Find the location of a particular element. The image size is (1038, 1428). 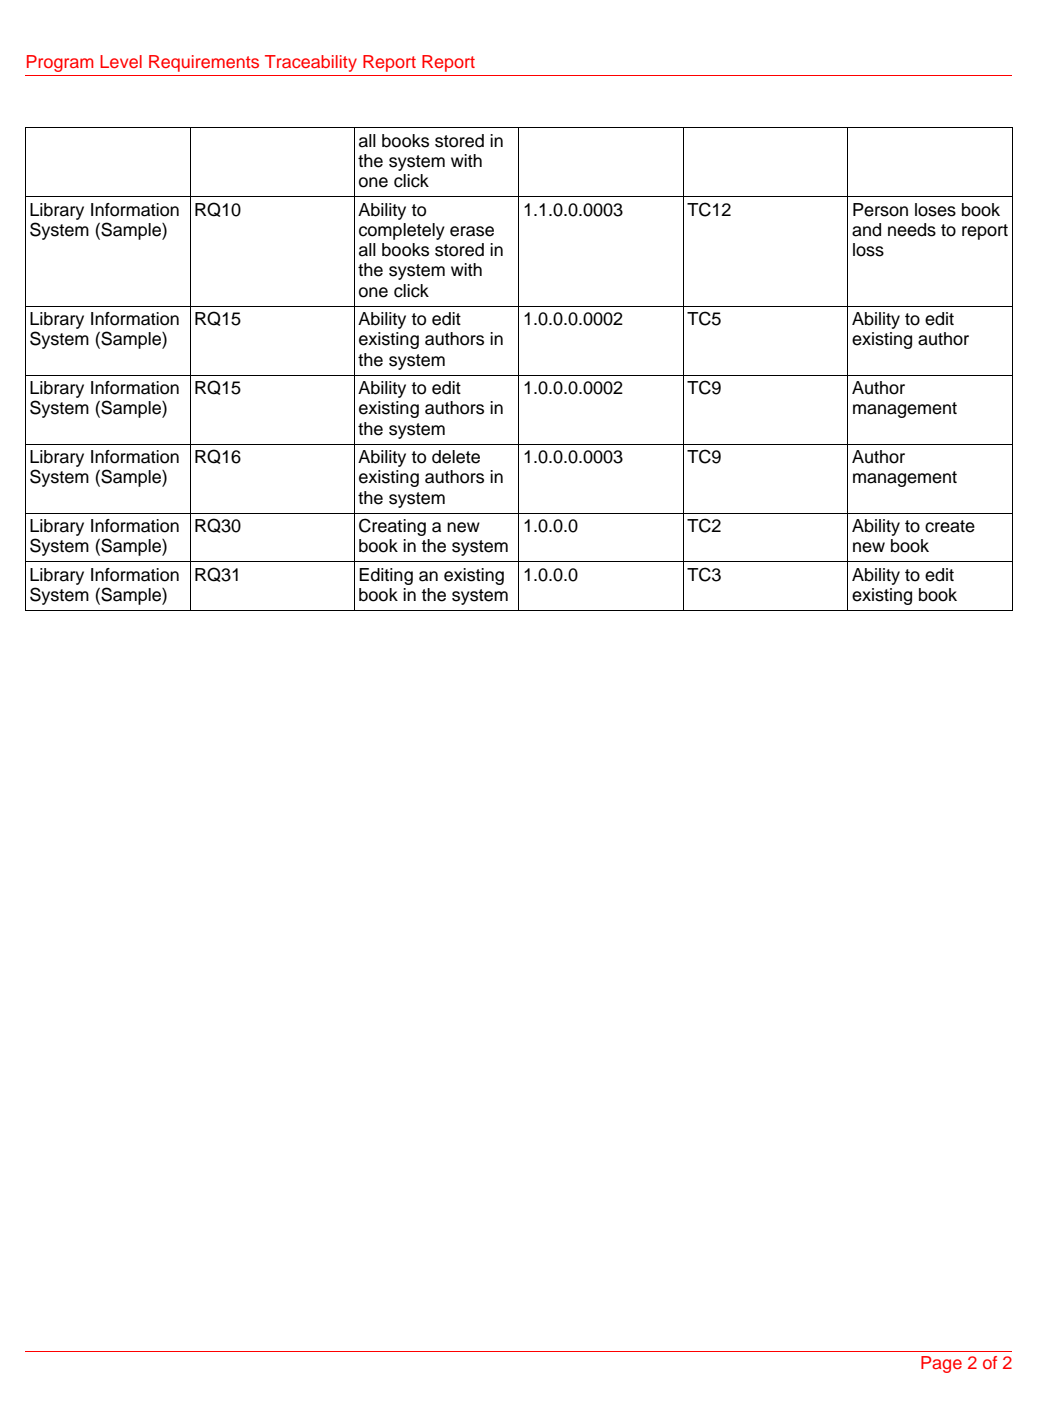

and is located at coordinates (866, 230).
